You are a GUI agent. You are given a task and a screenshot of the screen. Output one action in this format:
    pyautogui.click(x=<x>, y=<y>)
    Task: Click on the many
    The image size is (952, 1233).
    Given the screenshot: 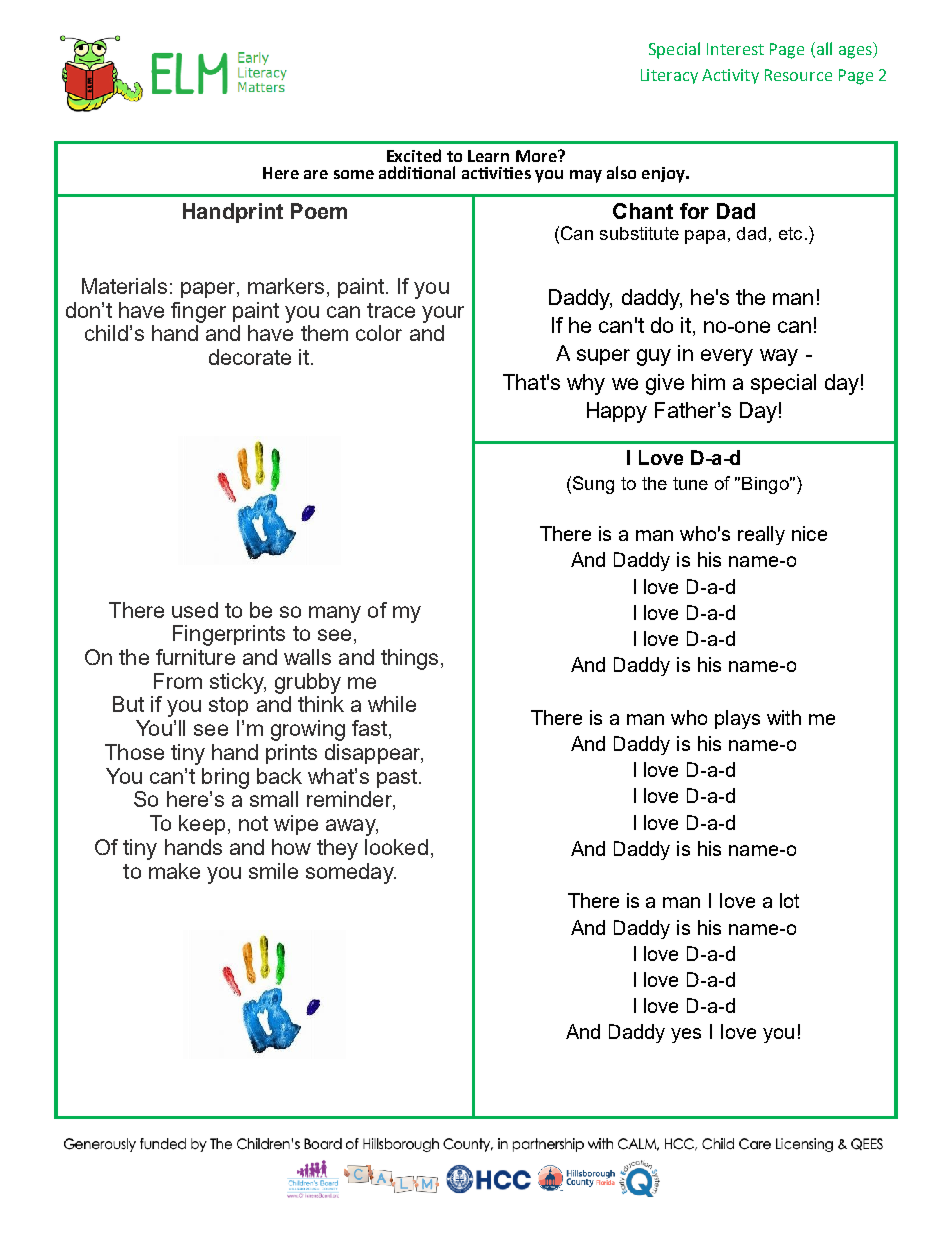 What is the action you would take?
    pyautogui.click(x=335, y=614)
